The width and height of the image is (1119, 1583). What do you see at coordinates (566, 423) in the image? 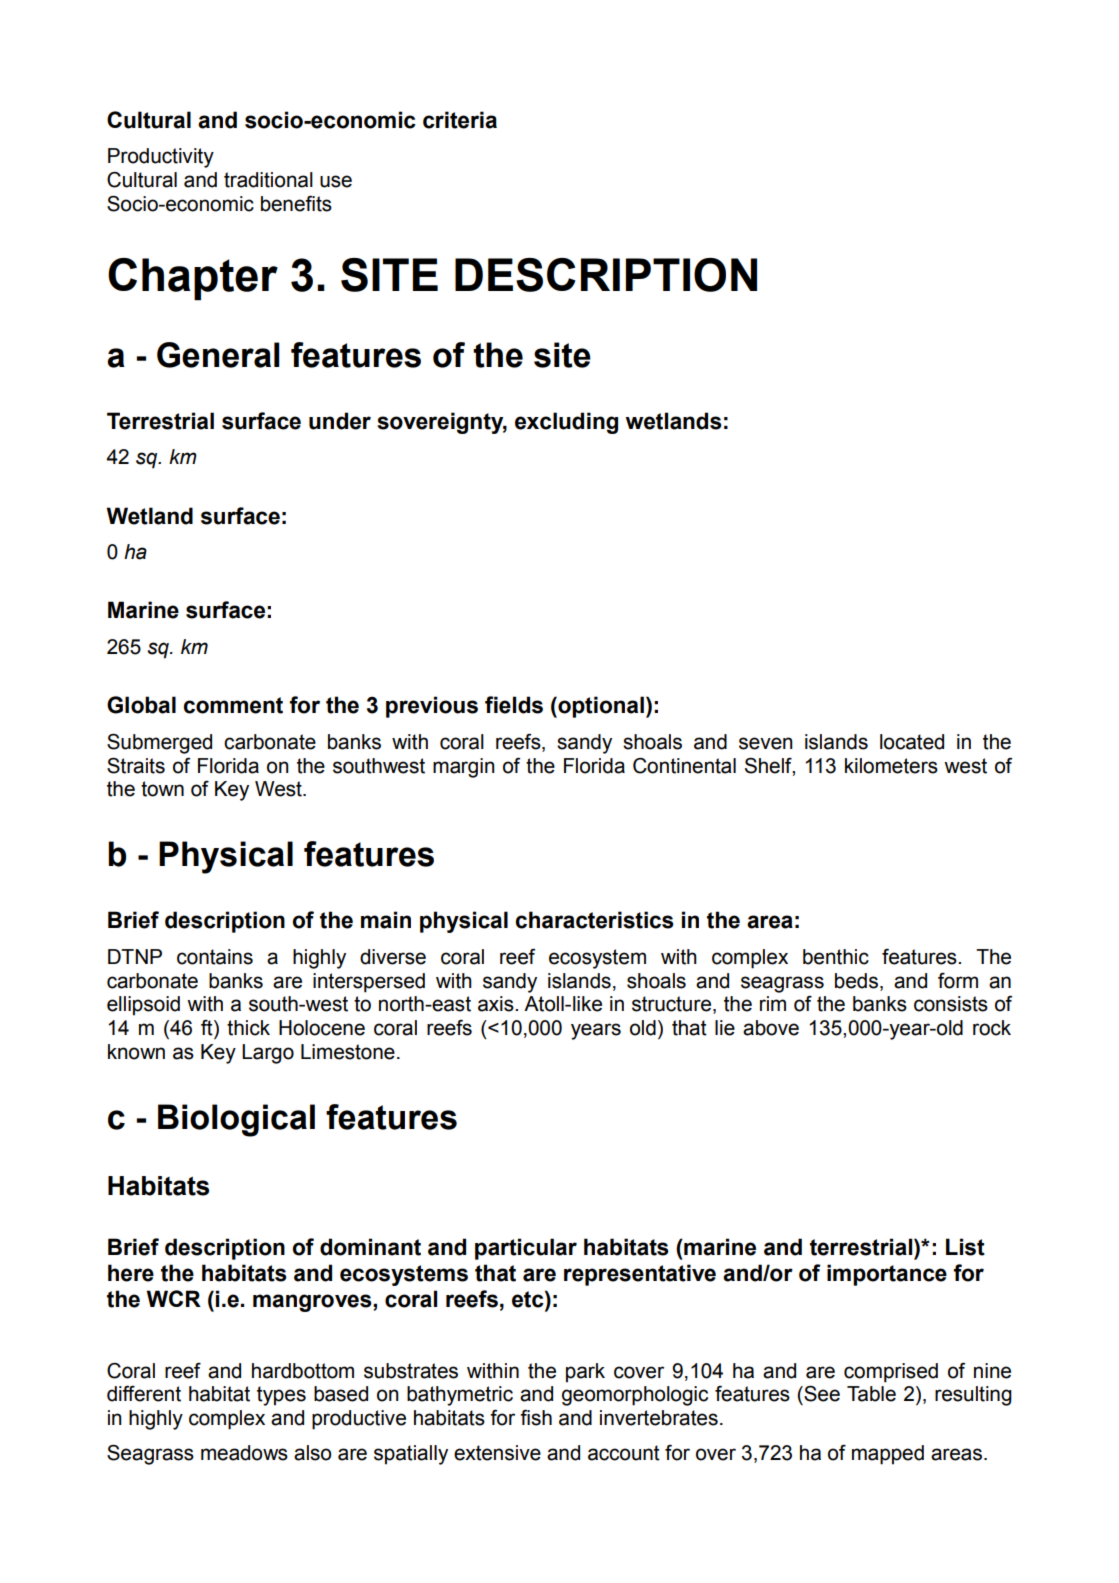
I see `excluding` at bounding box center [566, 423].
